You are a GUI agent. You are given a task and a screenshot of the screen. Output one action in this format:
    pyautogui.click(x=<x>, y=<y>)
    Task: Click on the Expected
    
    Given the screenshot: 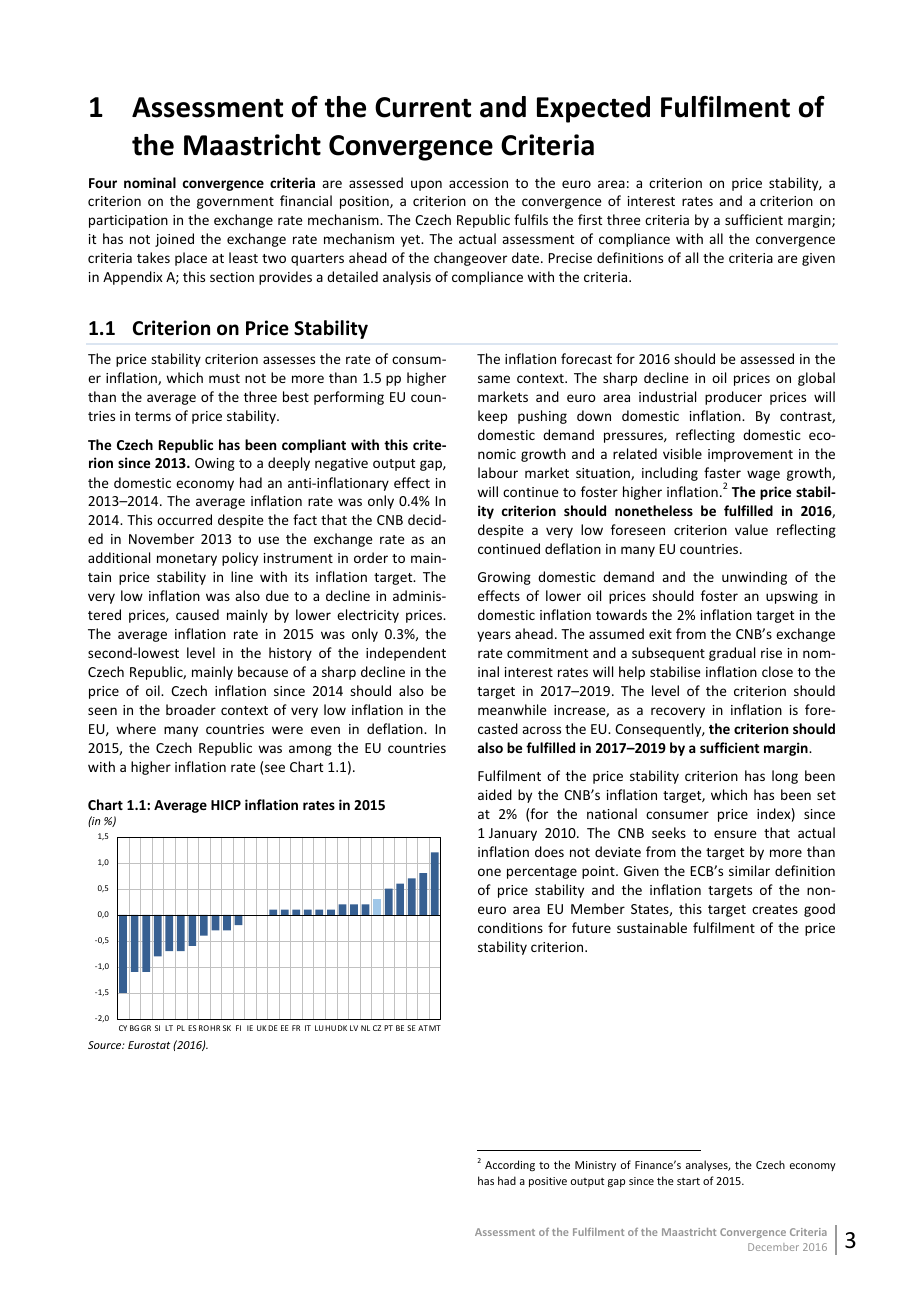 What is the action you would take?
    pyautogui.click(x=593, y=109)
